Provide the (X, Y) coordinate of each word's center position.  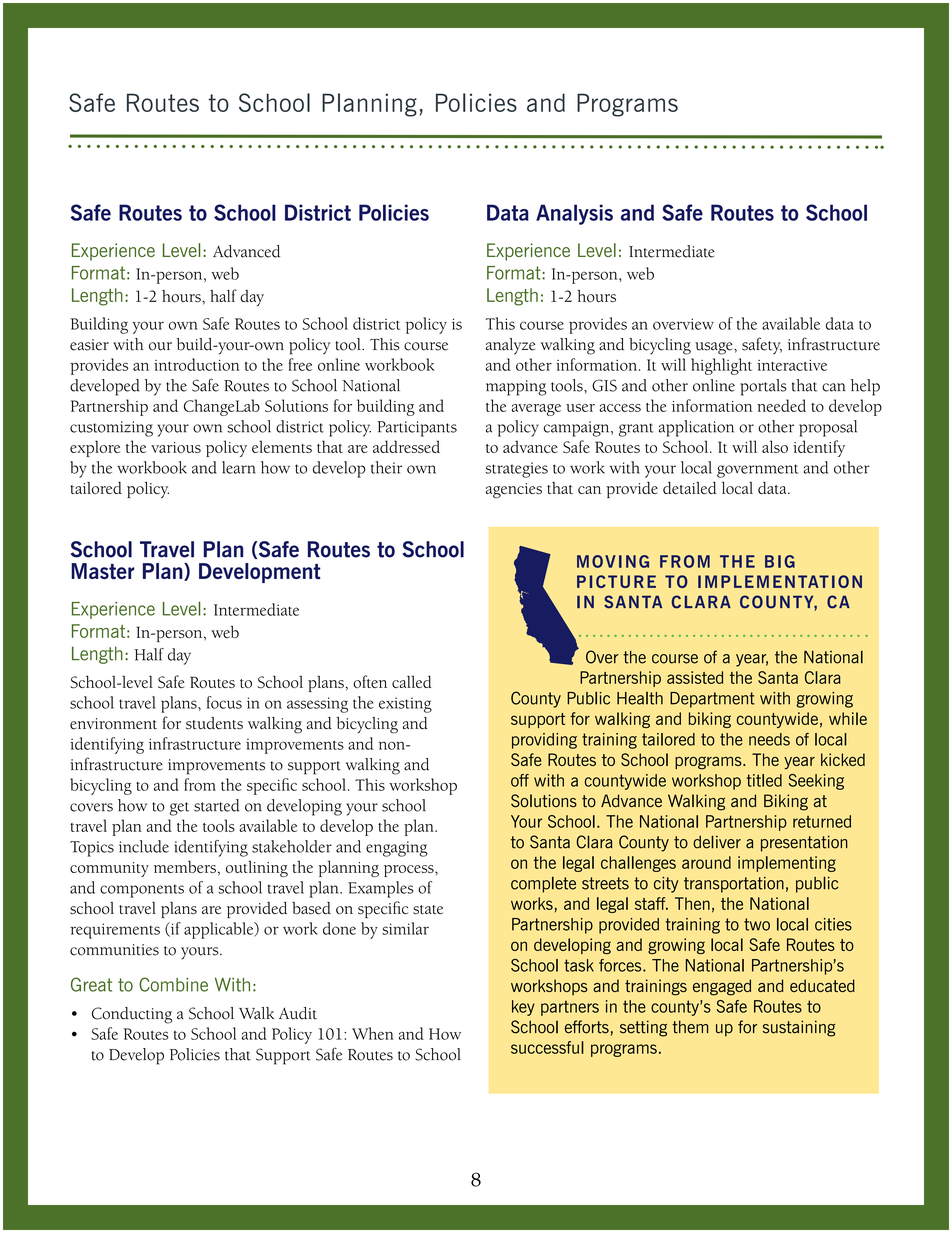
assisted (695, 677)
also (775, 446)
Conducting (132, 1015)
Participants (417, 429)
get (179, 809)
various (176, 447)
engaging (397, 849)
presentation (804, 843)
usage (715, 348)
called (412, 681)
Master (102, 571)
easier (89, 345)
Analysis (574, 214)
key (523, 1008)
